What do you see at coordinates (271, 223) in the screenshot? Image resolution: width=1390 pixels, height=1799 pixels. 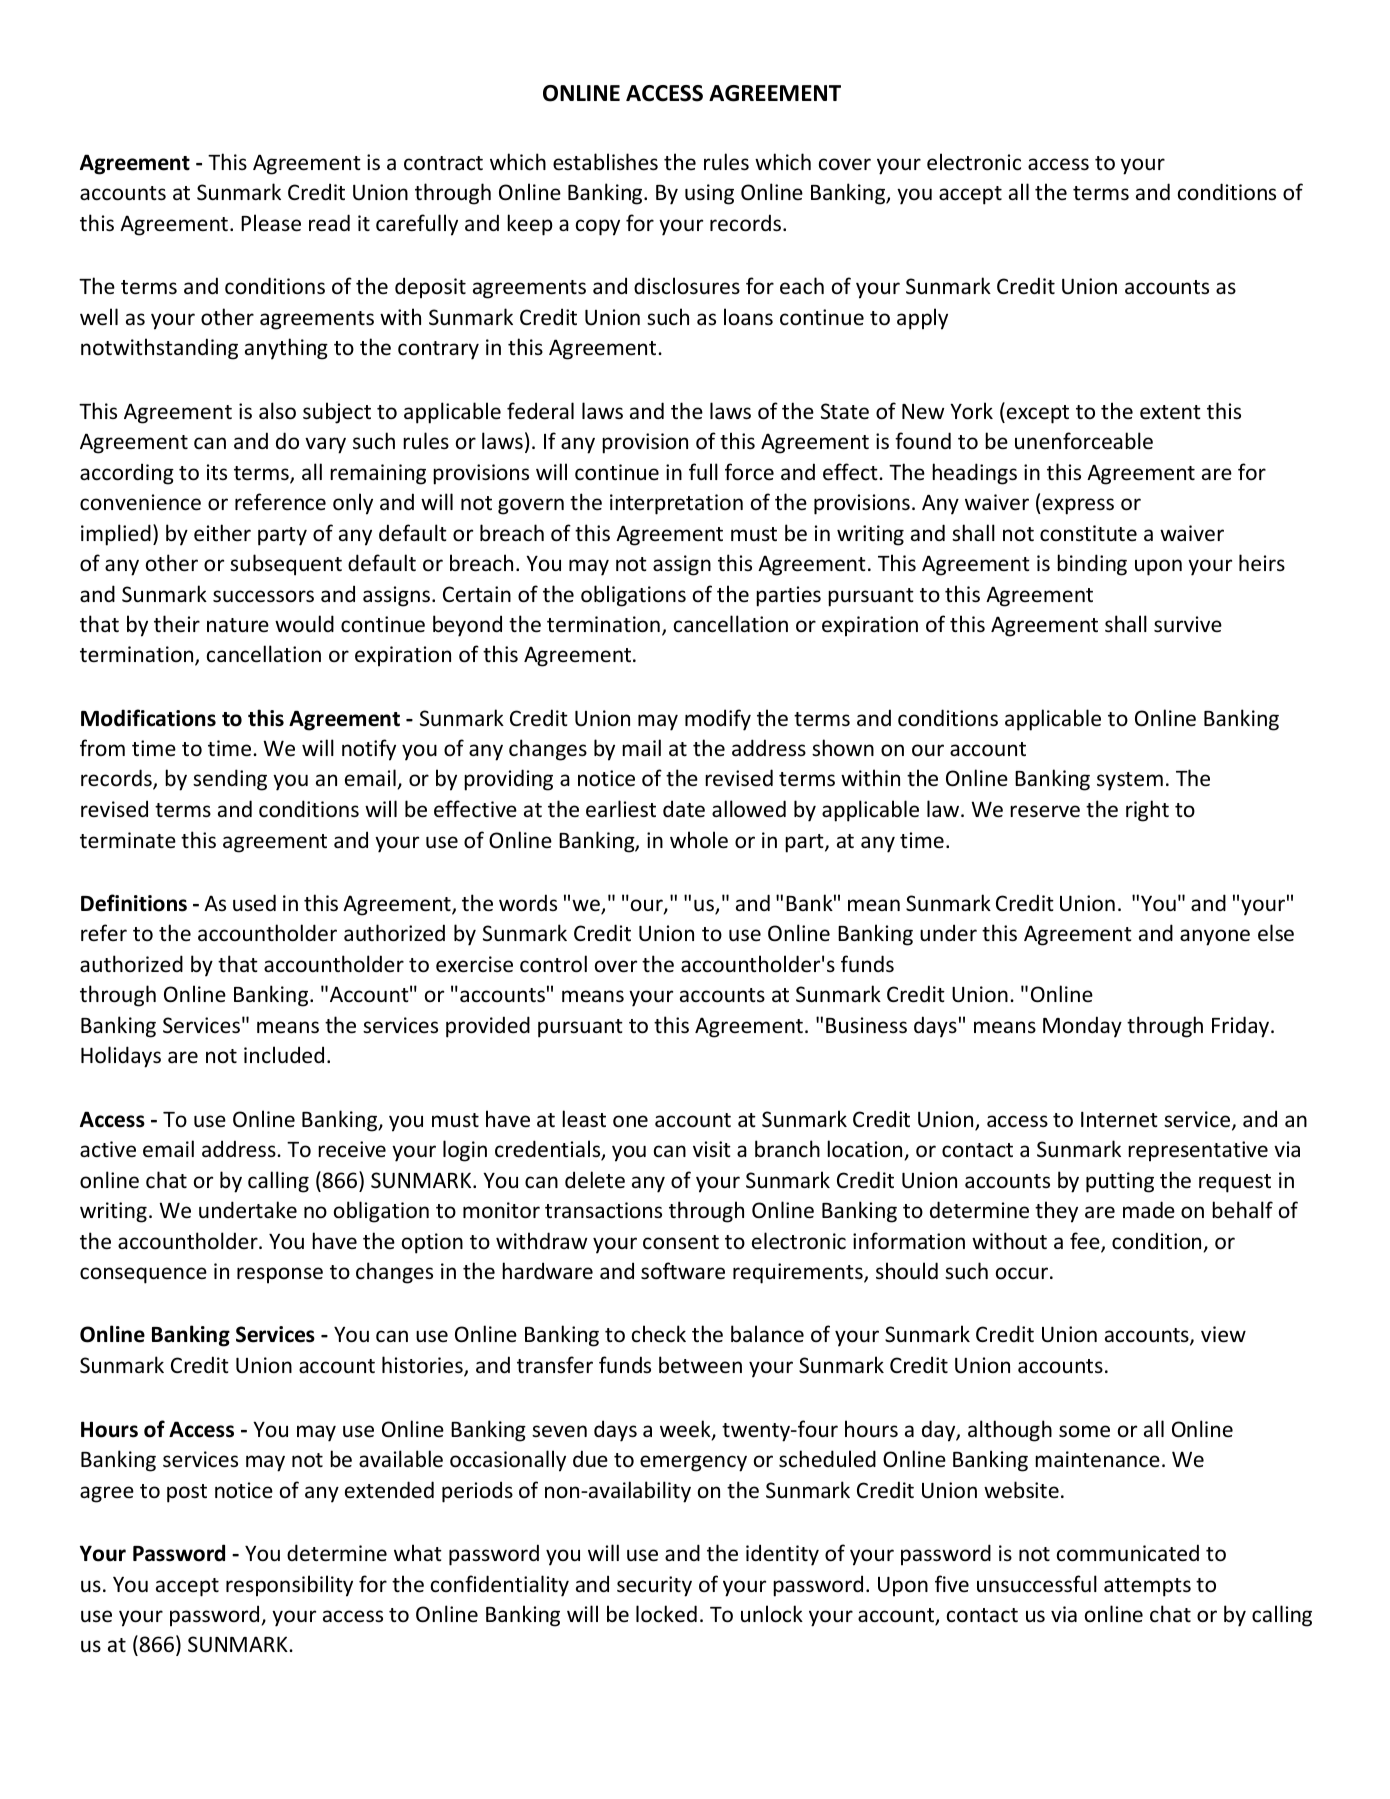 I see `Please` at bounding box center [271, 223].
